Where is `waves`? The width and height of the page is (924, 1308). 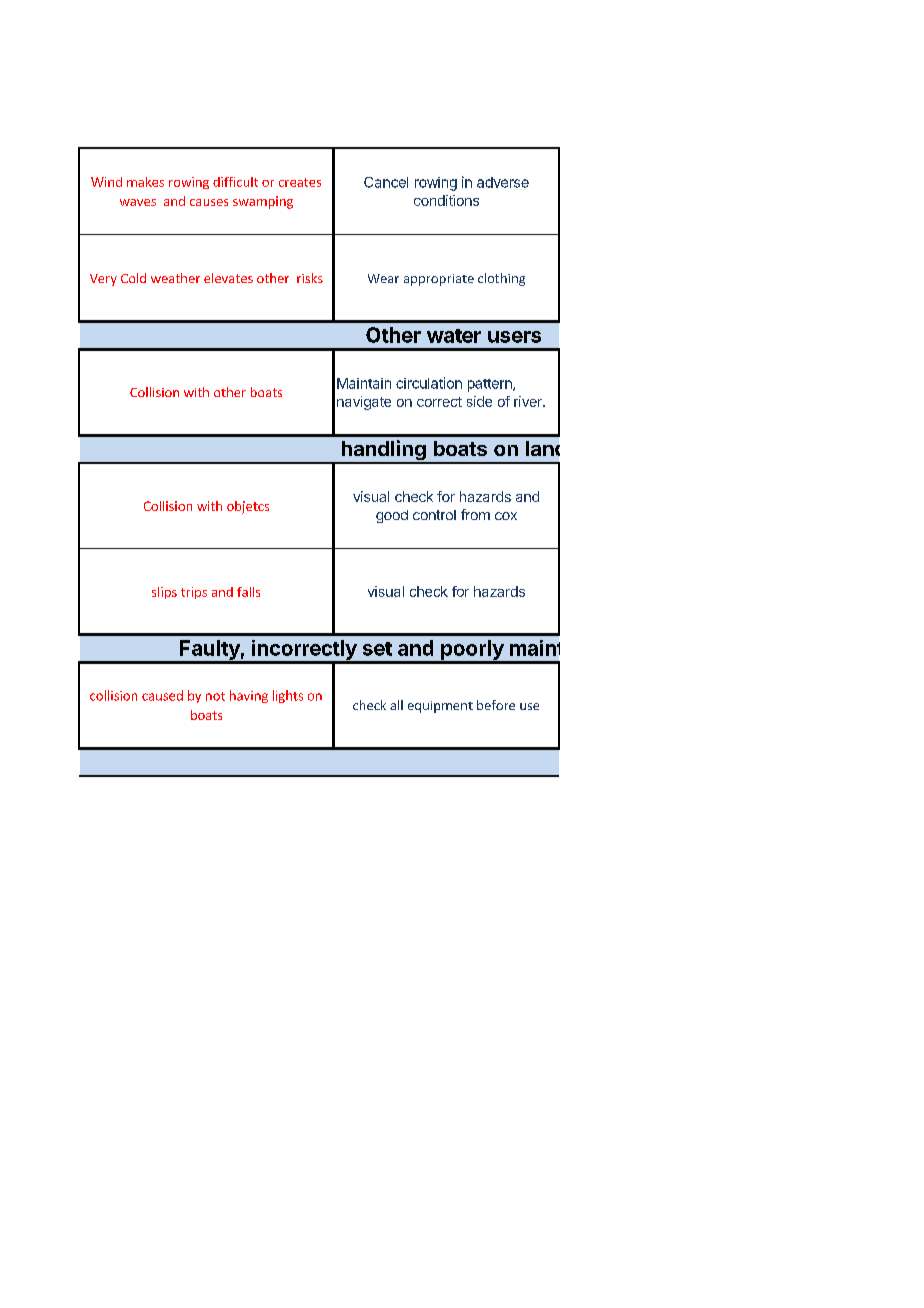
waves is located at coordinates (138, 202).
